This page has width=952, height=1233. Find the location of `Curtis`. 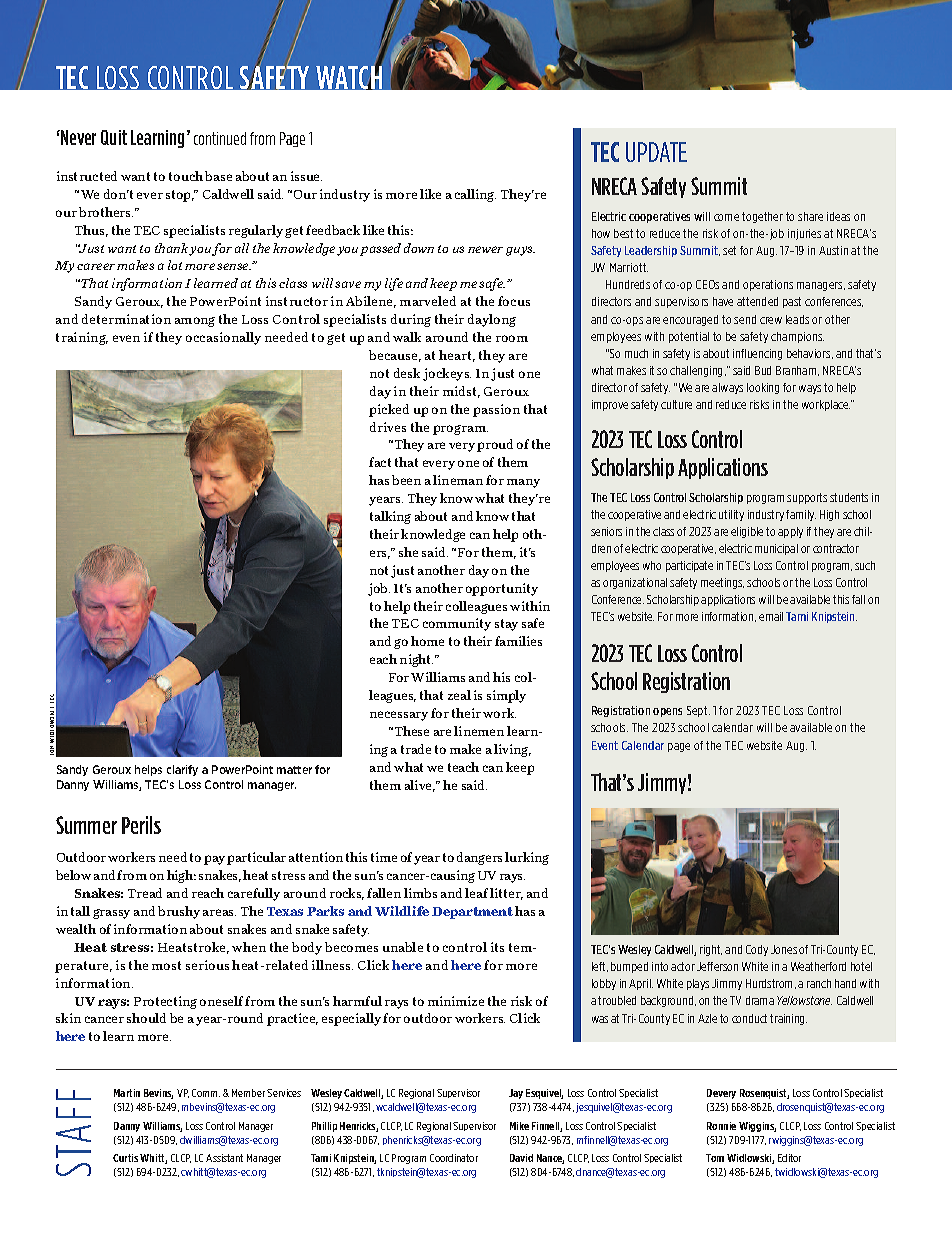

Curtis is located at coordinates (125, 1158).
